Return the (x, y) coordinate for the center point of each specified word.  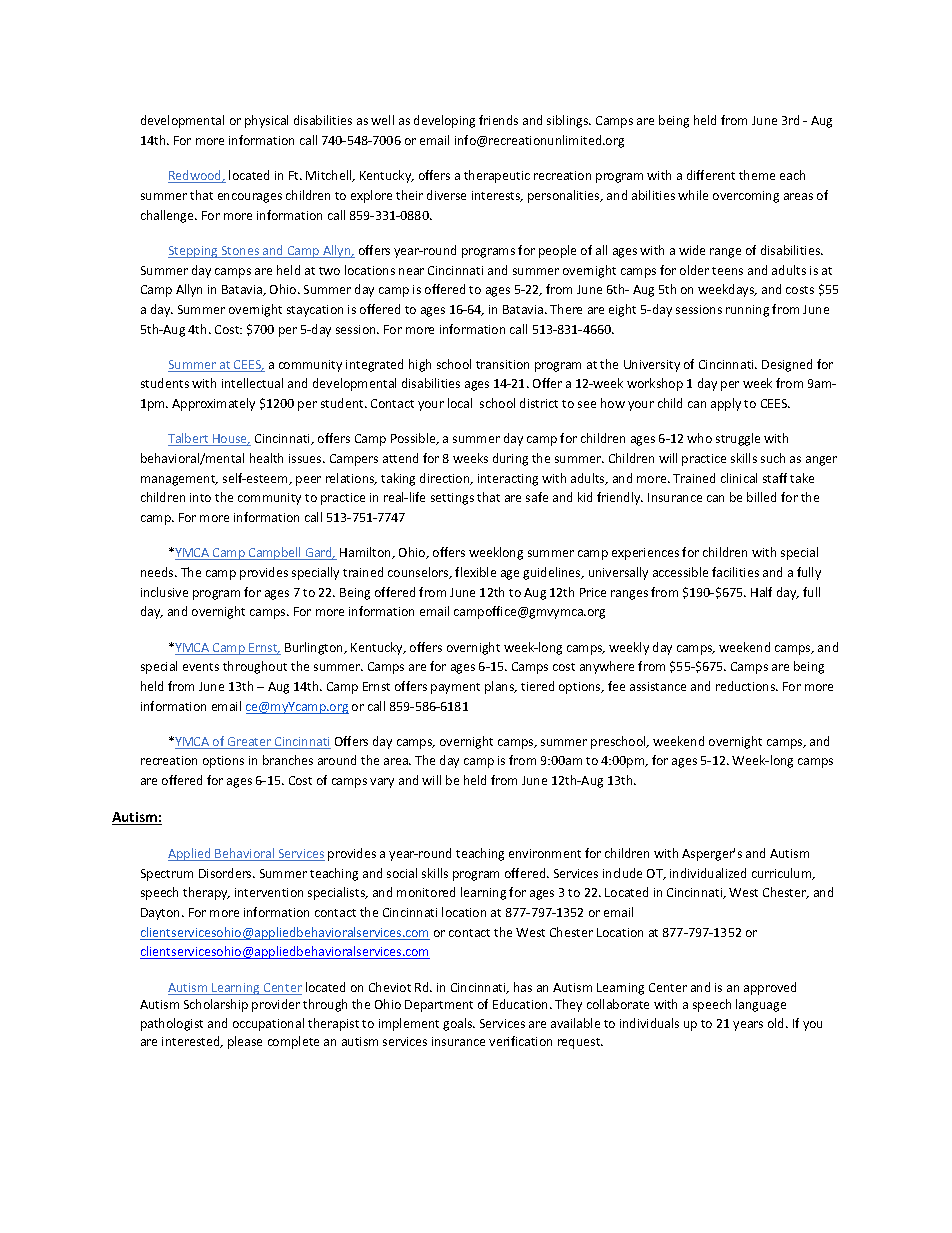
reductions (747, 686)
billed (761, 497)
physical (266, 121)
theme (757, 175)
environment (545, 853)
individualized (708, 873)
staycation (315, 311)
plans (501, 687)
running (747, 311)
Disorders (226, 873)
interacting (508, 480)
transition (502, 364)
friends (498, 120)
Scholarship (216, 1005)
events (201, 667)
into (200, 497)
